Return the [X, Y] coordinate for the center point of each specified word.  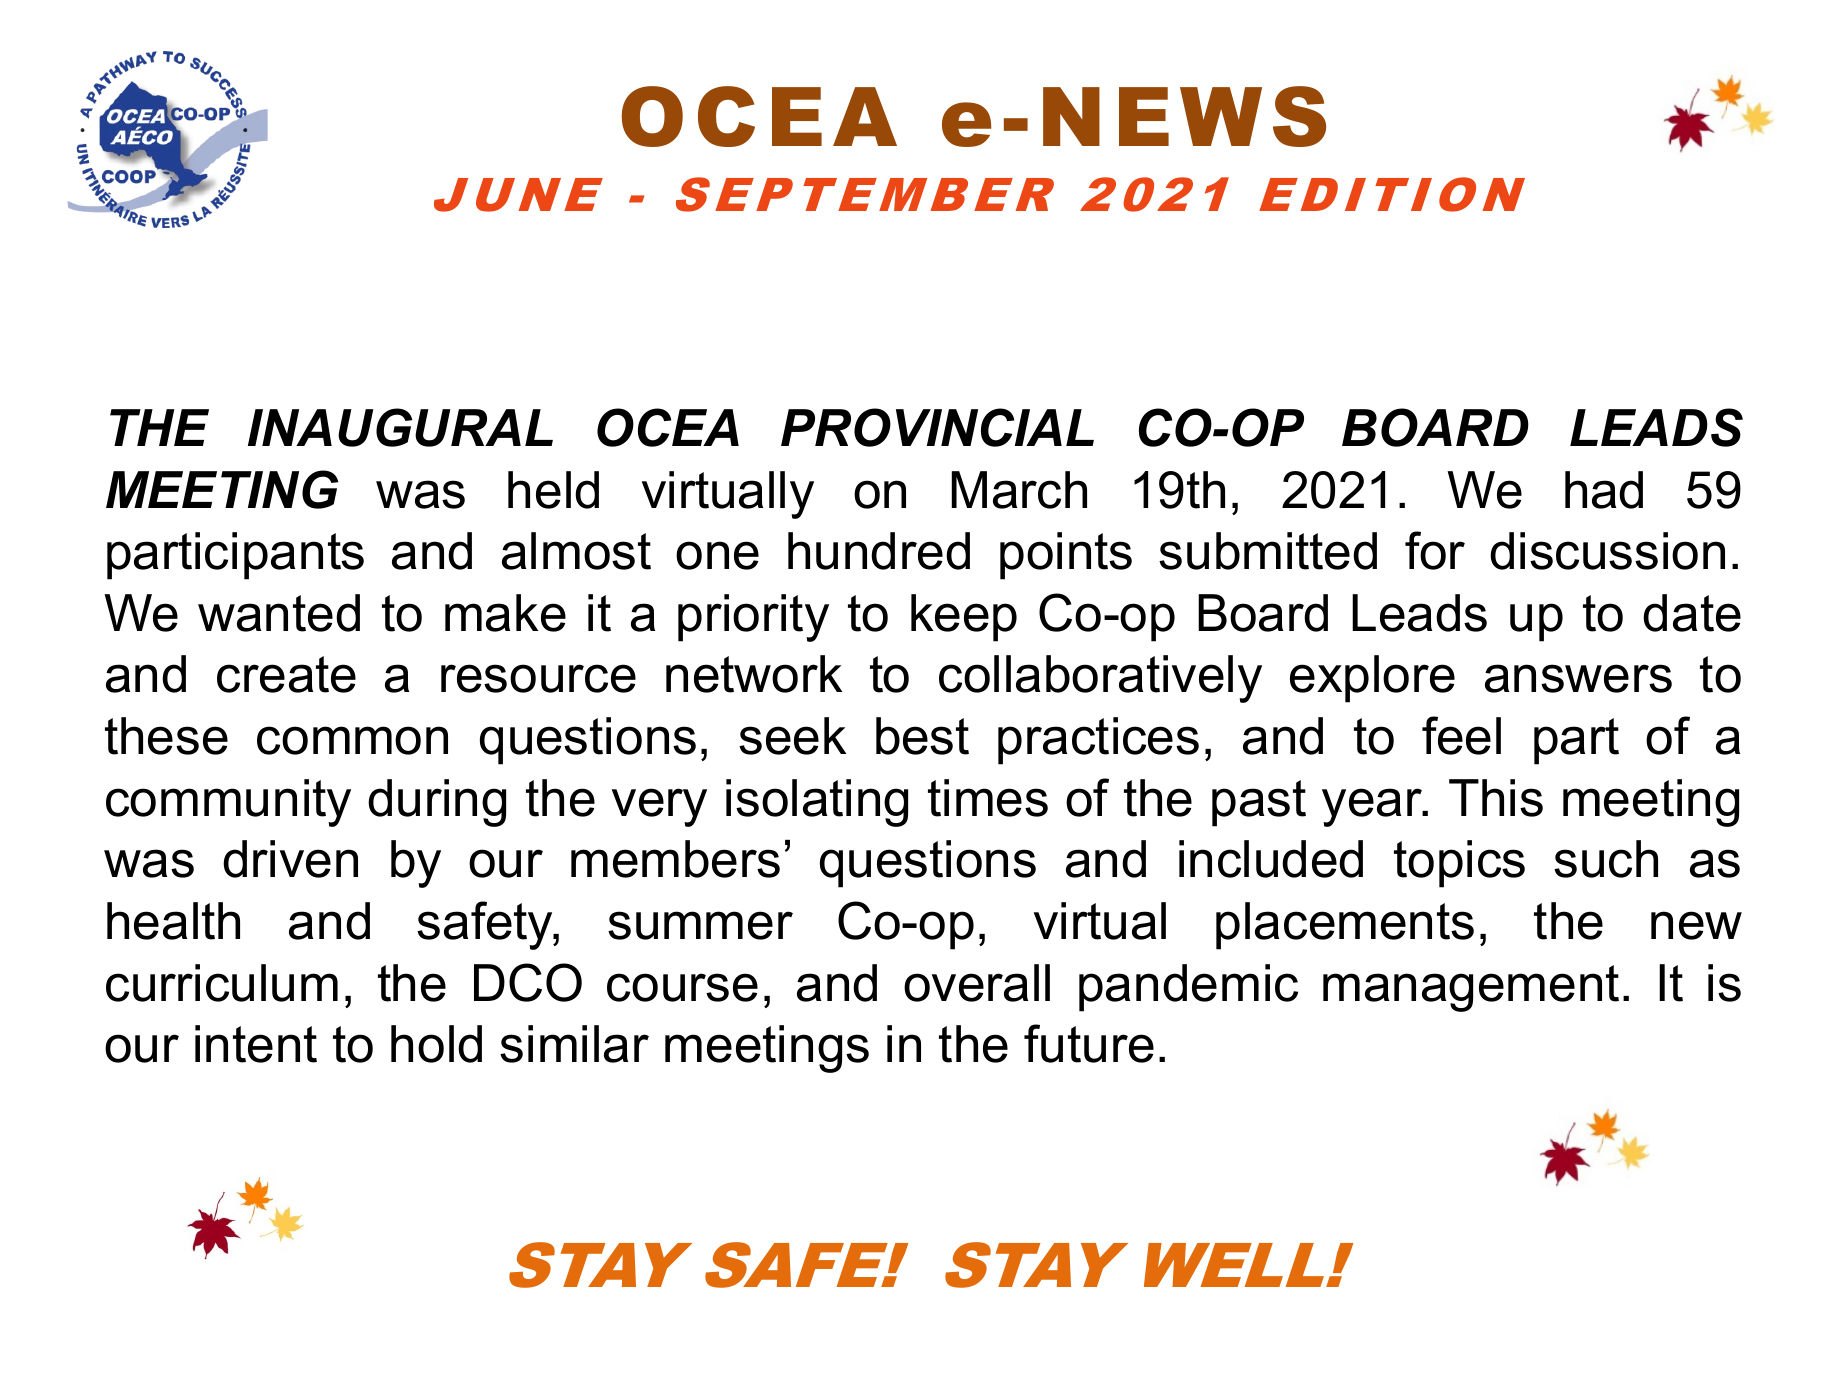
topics [1459, 864]
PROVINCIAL [937, 427]
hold [436, 1044]
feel [1461, 735]
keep [964, 618]
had [1604, 490]
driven [290, 859]
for [1435, 550]
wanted [279, 613]
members [675, 859]
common [352, 740]
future [1089, 1043]
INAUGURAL [400, 427]
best [922, 736]
